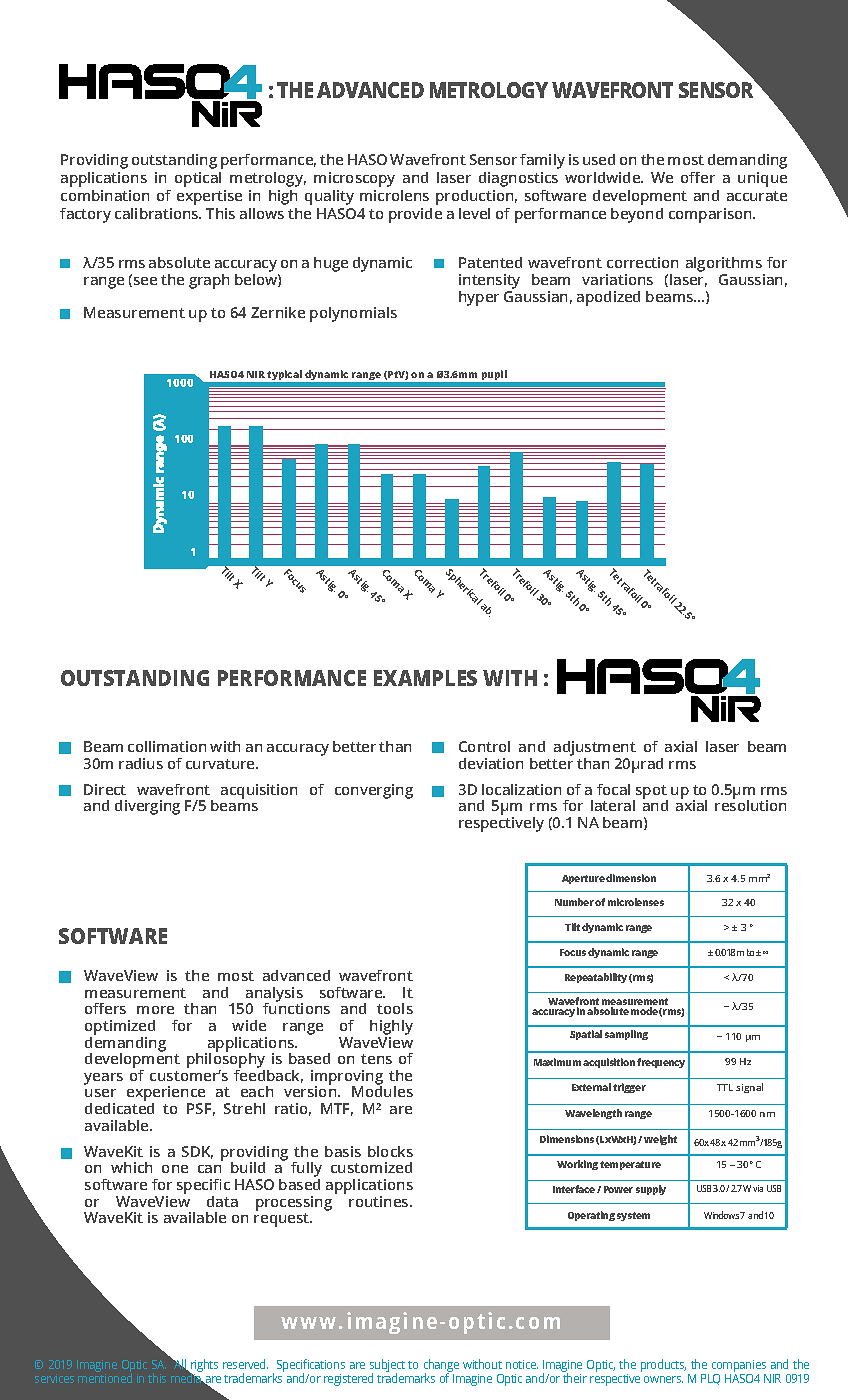 Image resolution: width=848 pixels, height=1400 pixels. I want to click on expertise, so click(209, 197).
